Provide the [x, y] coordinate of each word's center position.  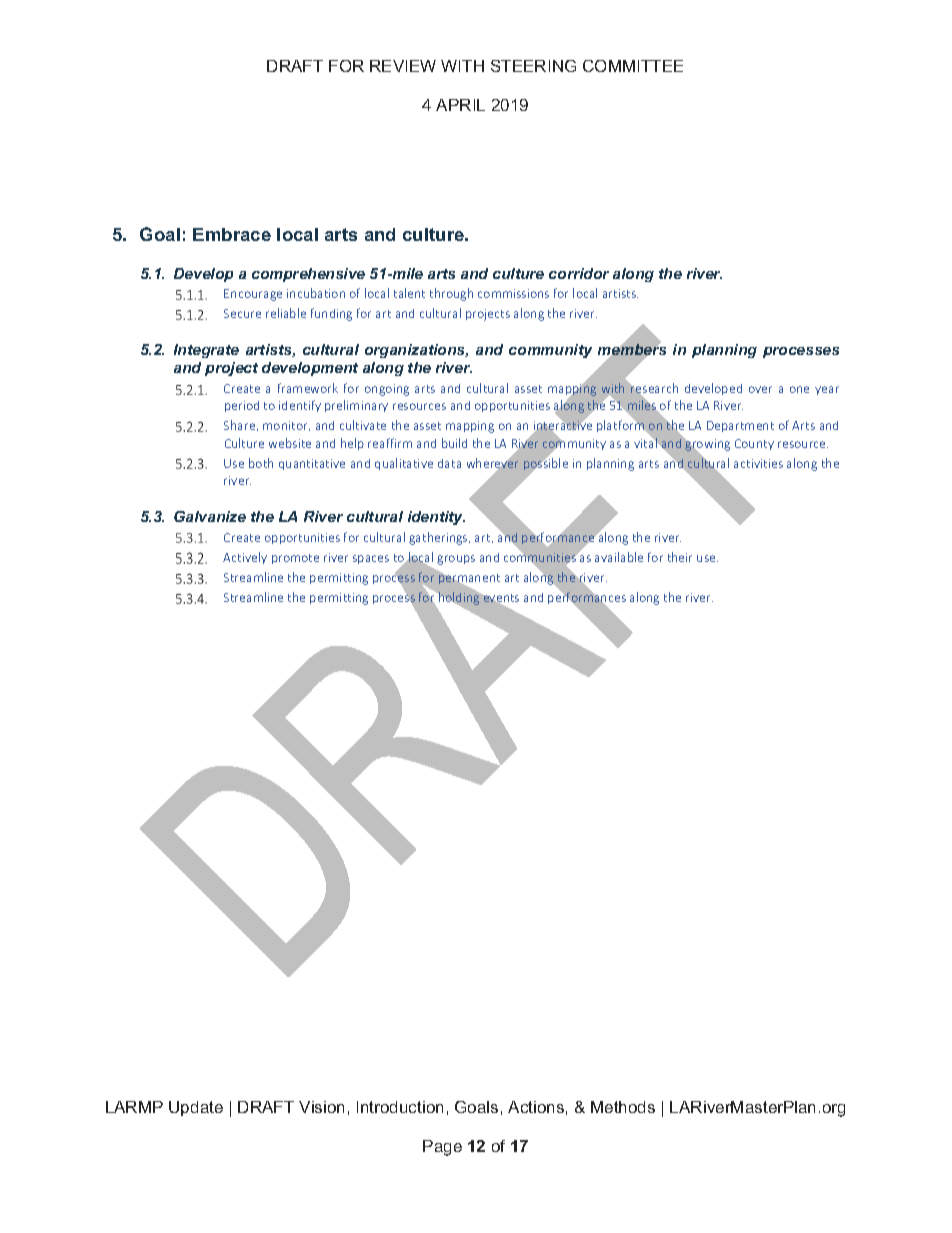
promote [295, 559]
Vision [321, 1107]
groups [456, 560]
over [760, 389]
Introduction [400, 1107]
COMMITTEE [633, 66]
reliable [286, 313]
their [680, 557]
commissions [513, 293]
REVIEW [403, 66]
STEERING [533, 66]
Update [196, 1108]
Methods [623, 1107]
